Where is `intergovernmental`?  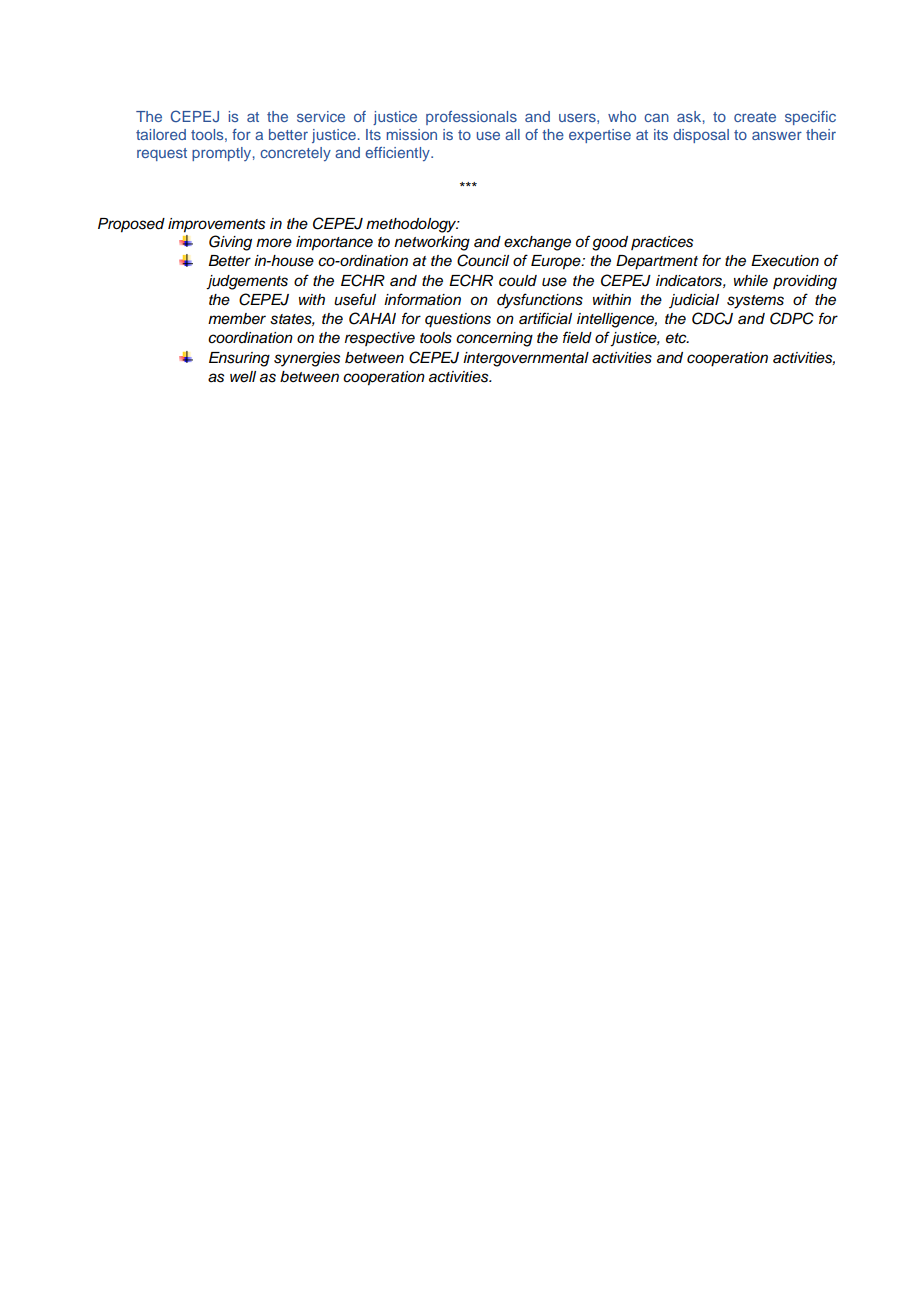 intergovernmental is located at coordinates (526, 359).
